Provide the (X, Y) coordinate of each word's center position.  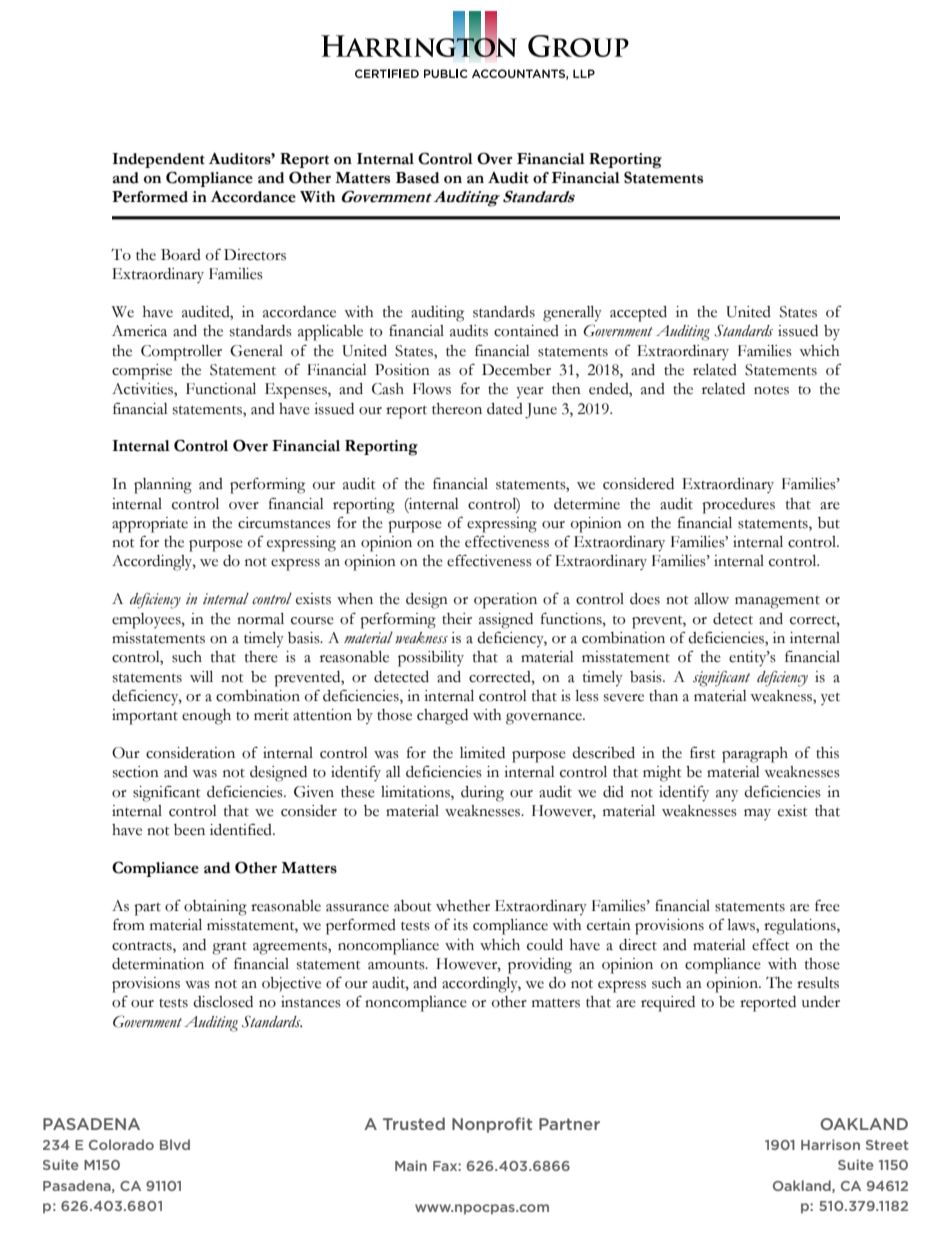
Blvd (175, 1144)
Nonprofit (492, 1125)
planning (163, 486)
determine (587, 504)
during (482, 794)
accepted (638, 314)
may (757, 814)
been (189, 830)
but (829, 523)
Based (417, 178)
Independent (158, 160)
